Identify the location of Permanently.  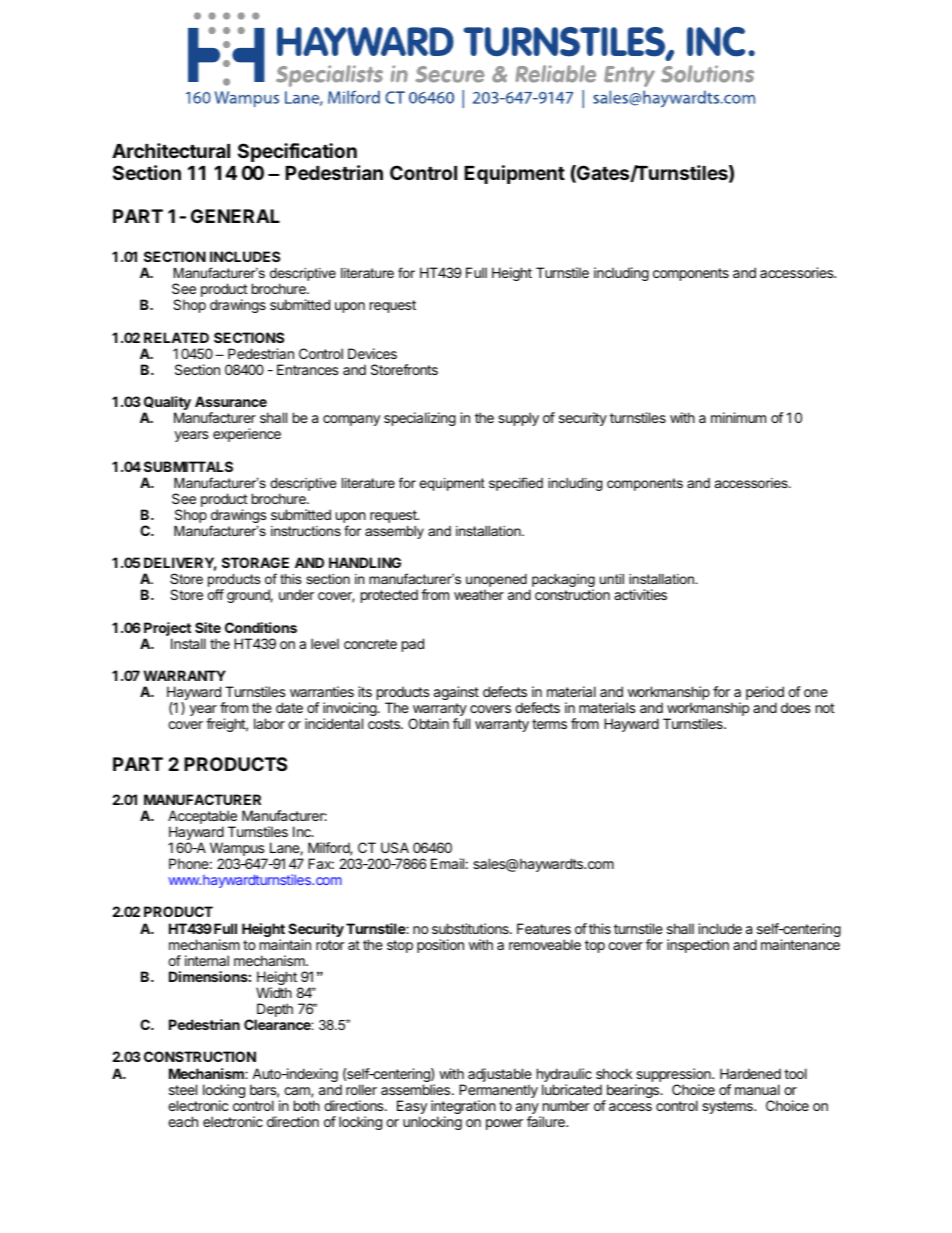
(498, 1092).
